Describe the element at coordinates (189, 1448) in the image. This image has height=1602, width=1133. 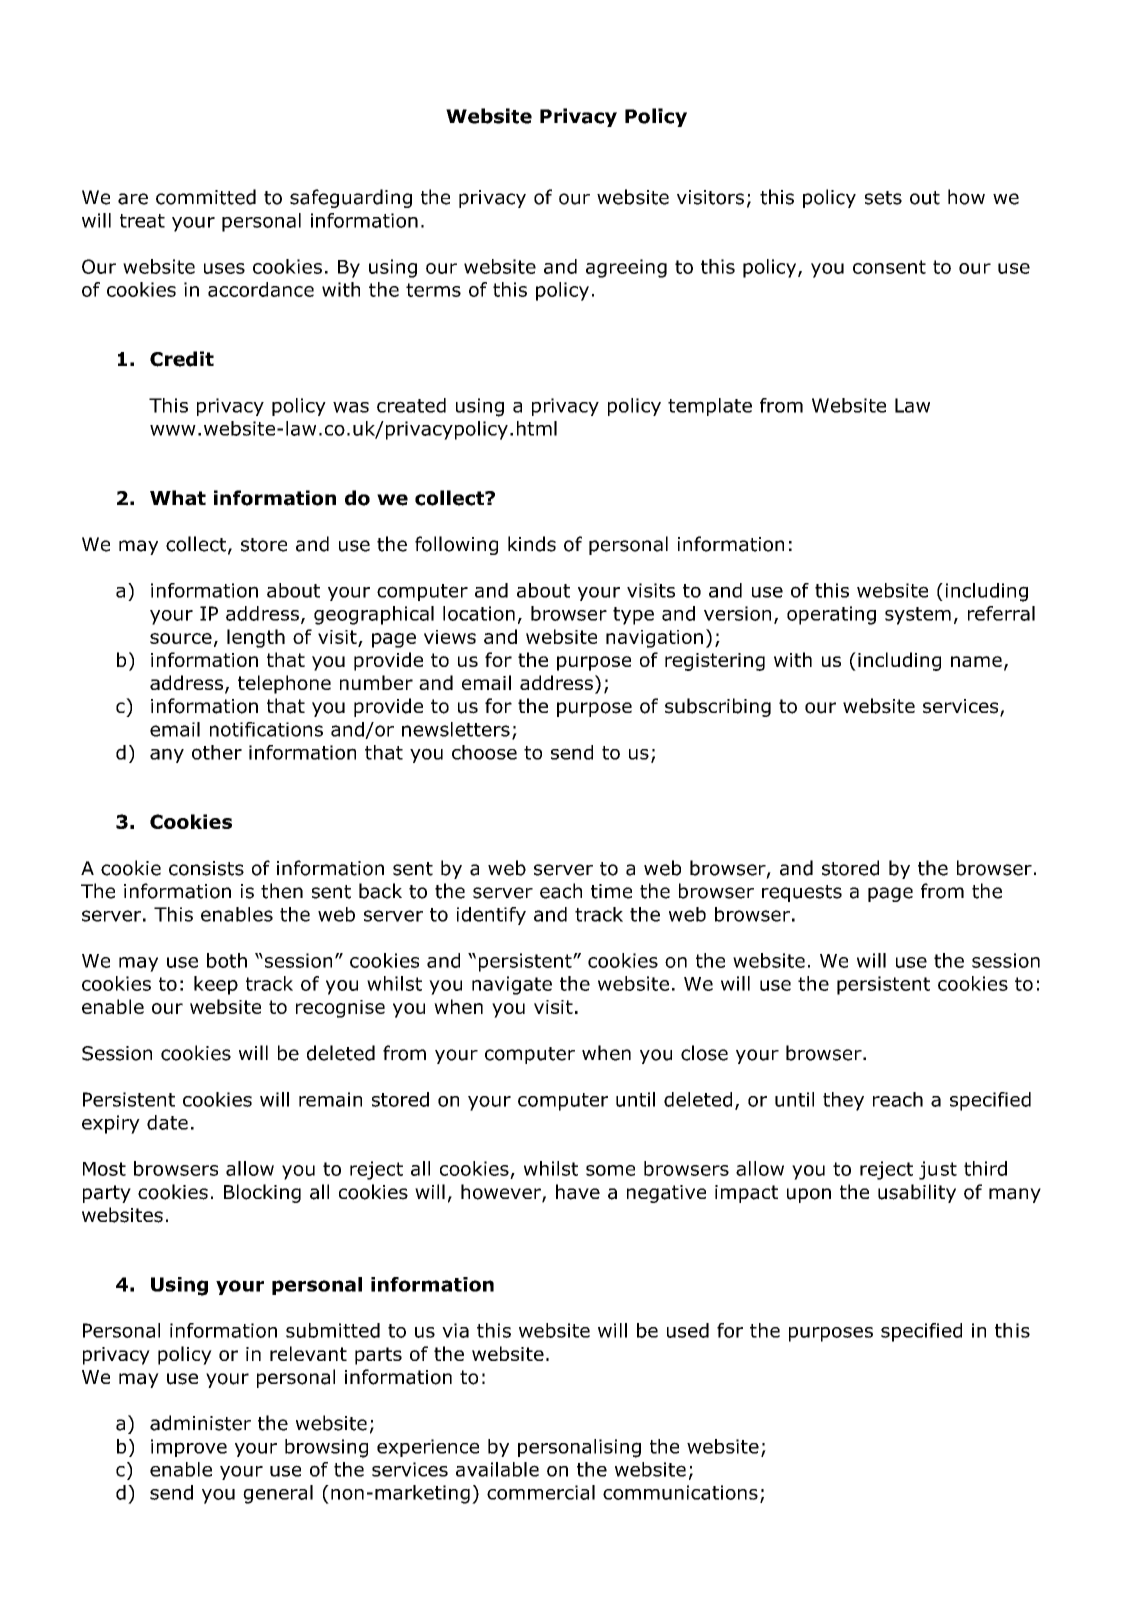
I see `improve` at that location.
